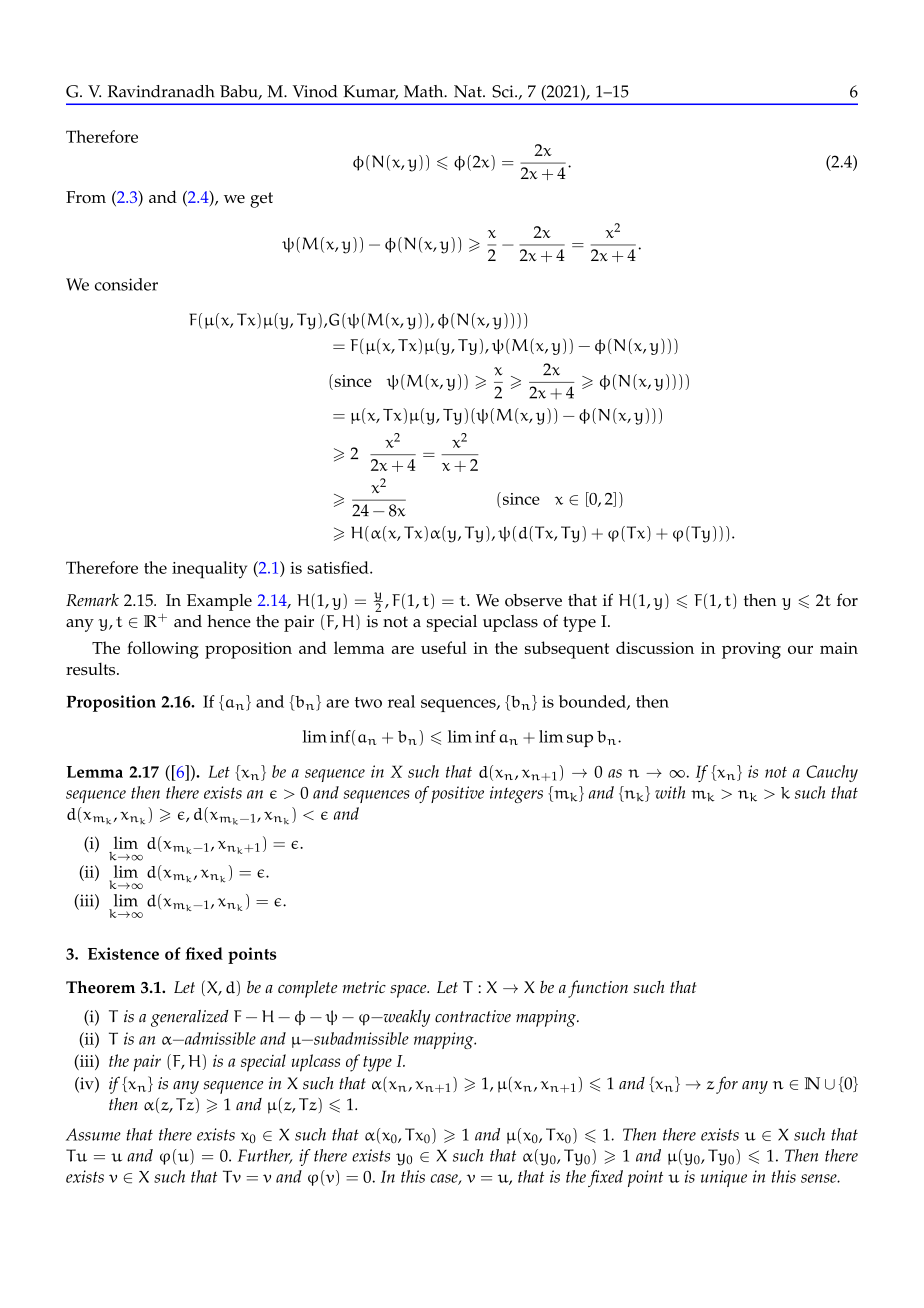 The height and width of the document is (1308, 924). Describe the element at coordinates (261, 200) in the document. I see `get` at that location.
